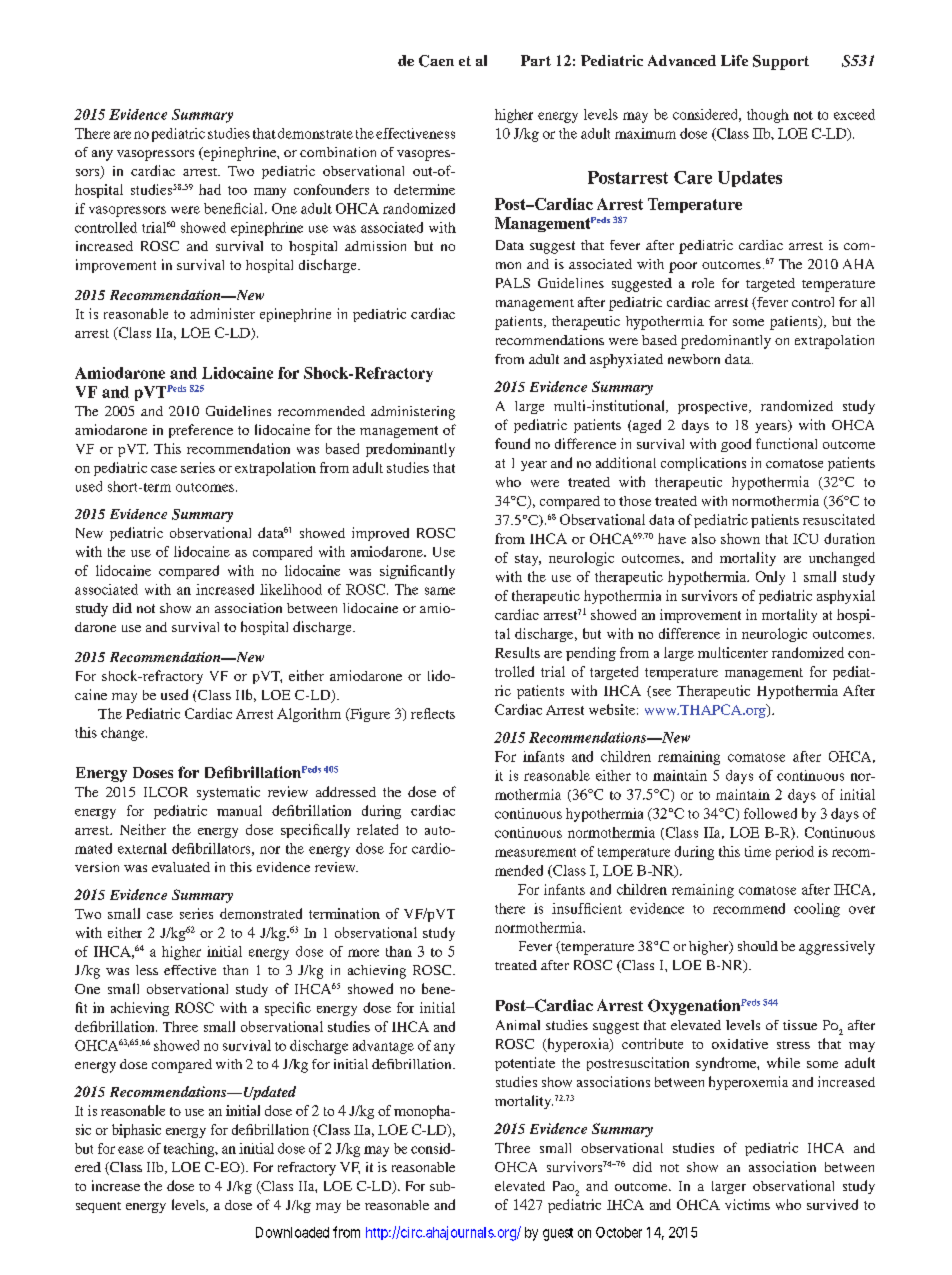 The width and height of the image is (952, 1275). I want to click on though, so click(768, 116).
